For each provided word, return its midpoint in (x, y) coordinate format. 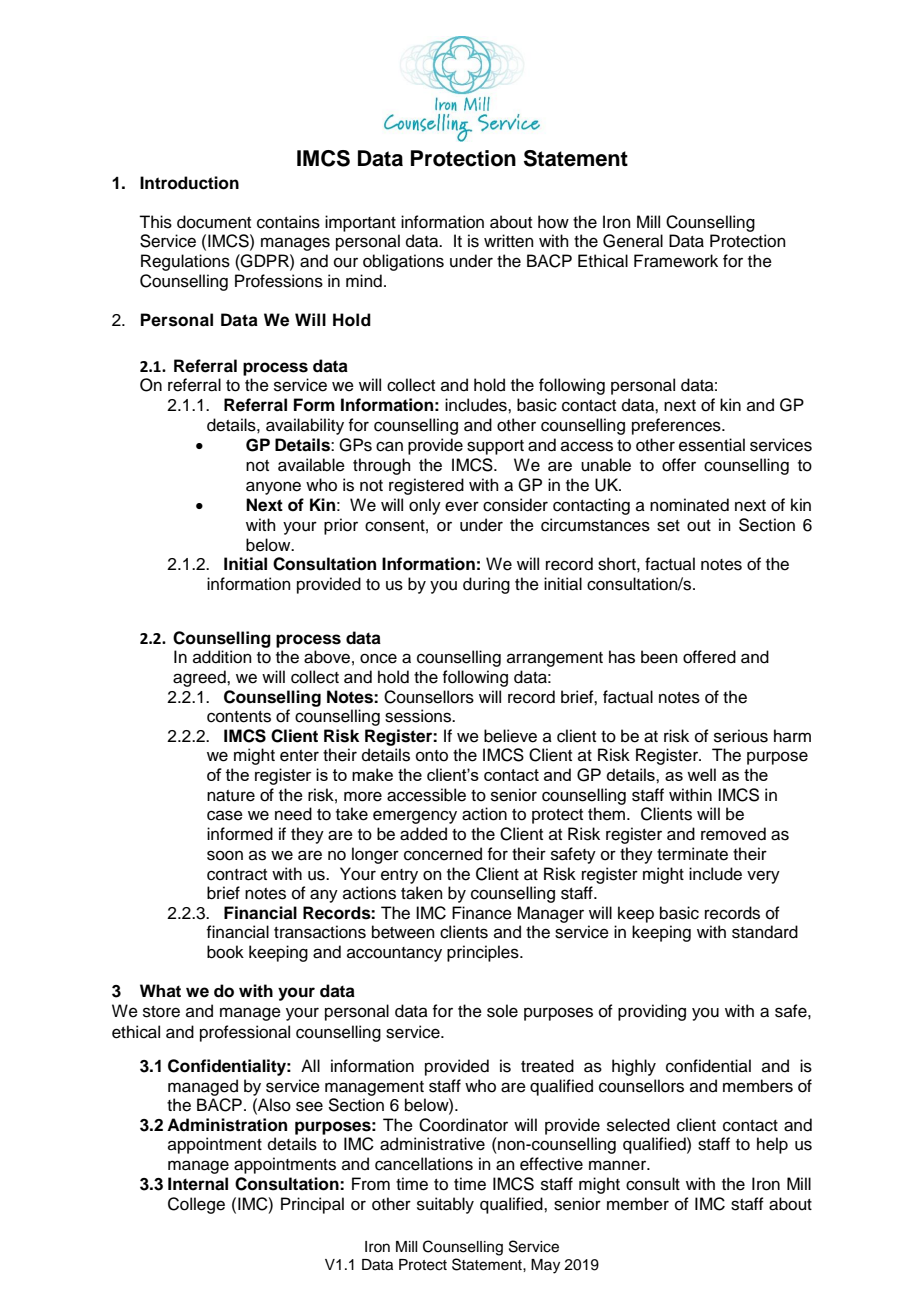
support (495, 447)
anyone (273, 488)
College (196, 1205)
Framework (676, 261)
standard (765, 932)
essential (712, 445)
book (225, 952)
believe (510, 736)
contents (239, 717)
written (509, 241)
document (214, 222)
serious (741, 736)
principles (484, 953)
